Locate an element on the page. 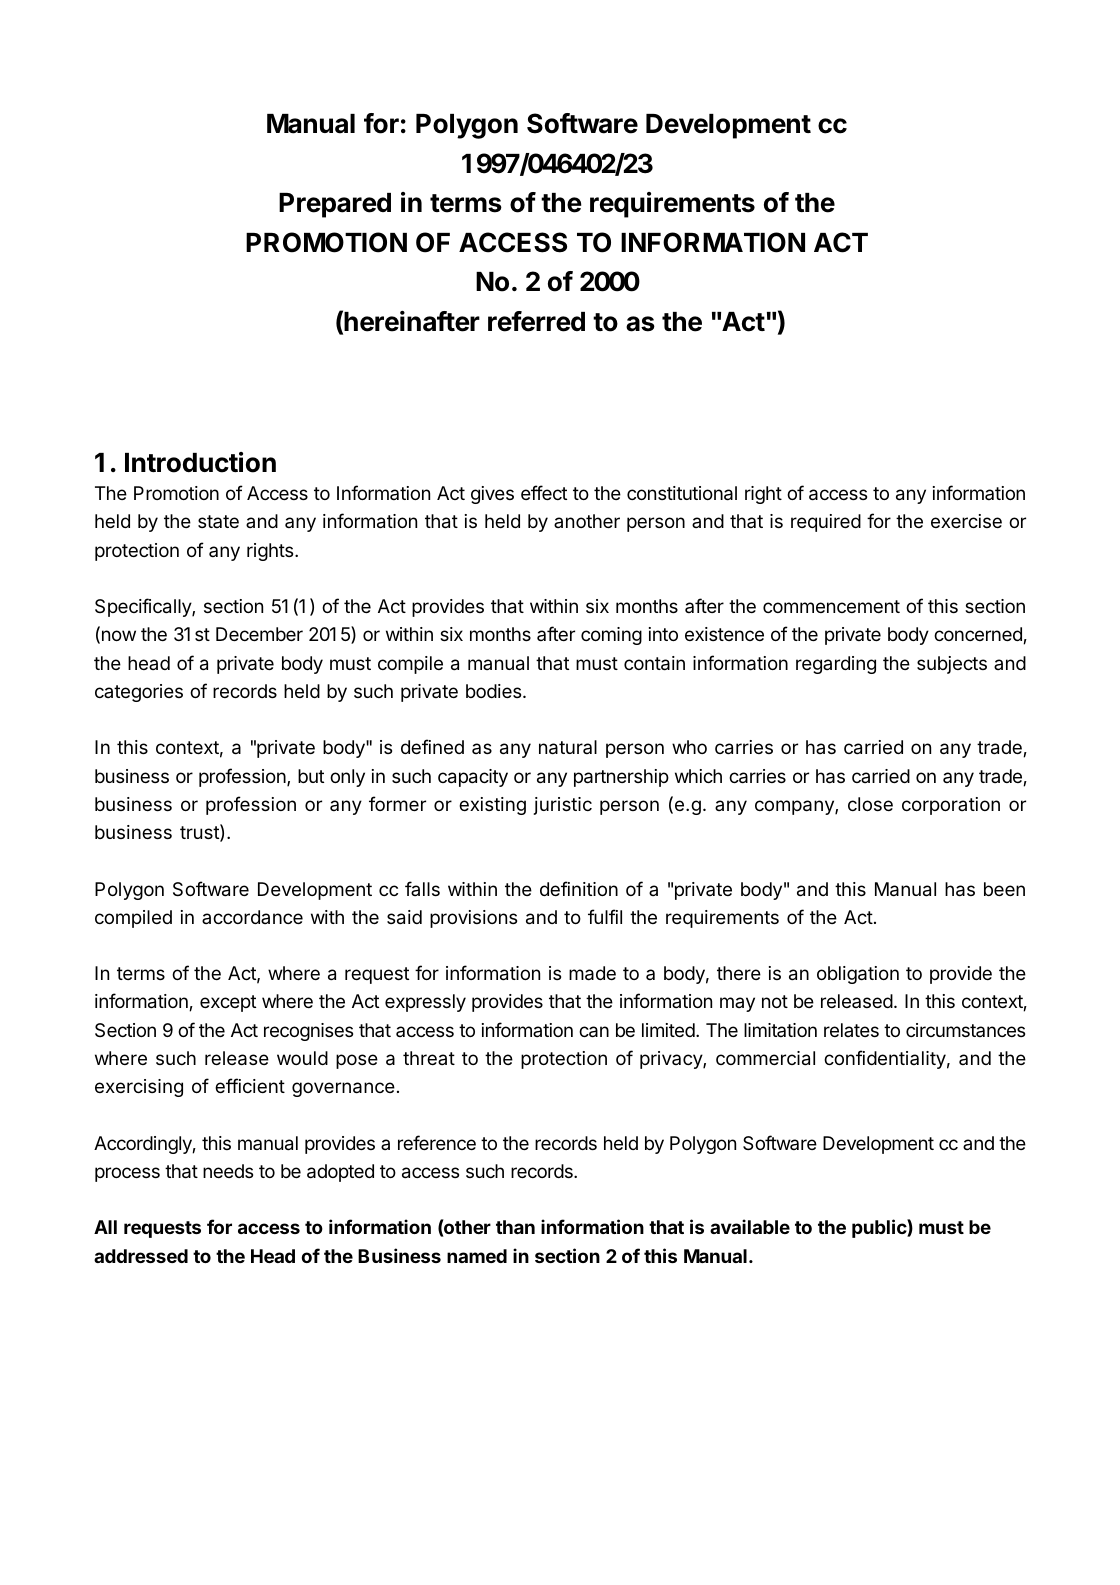 Image resolution: width=1120 pixels, height=1585 pixels. December is located at coordinates (259, 634).
